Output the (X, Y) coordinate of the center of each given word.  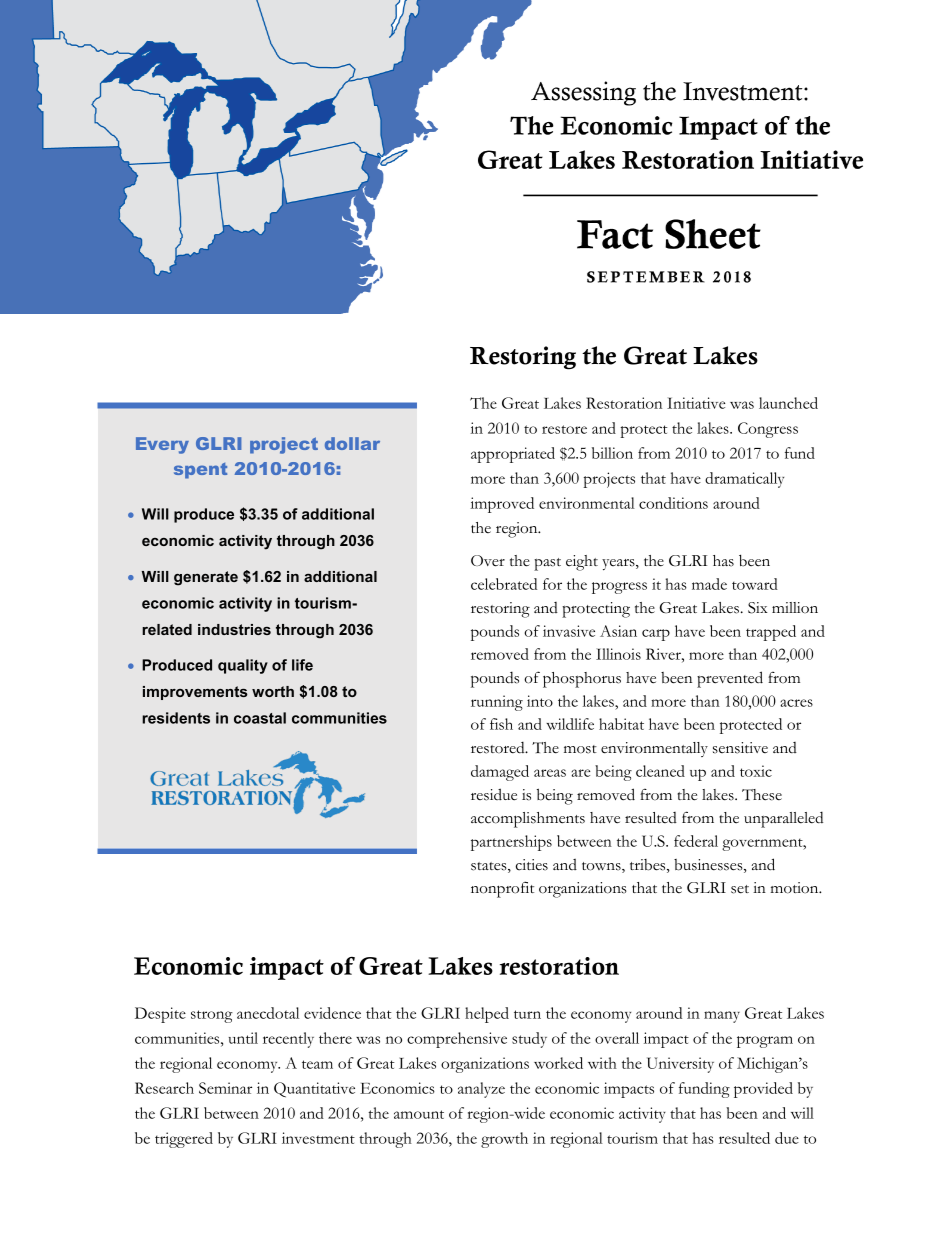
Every (162, 445)
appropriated (513, 455)
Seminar (225, 1088)
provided (763, 1090)
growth (504, 1140)
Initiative (696, 403)
